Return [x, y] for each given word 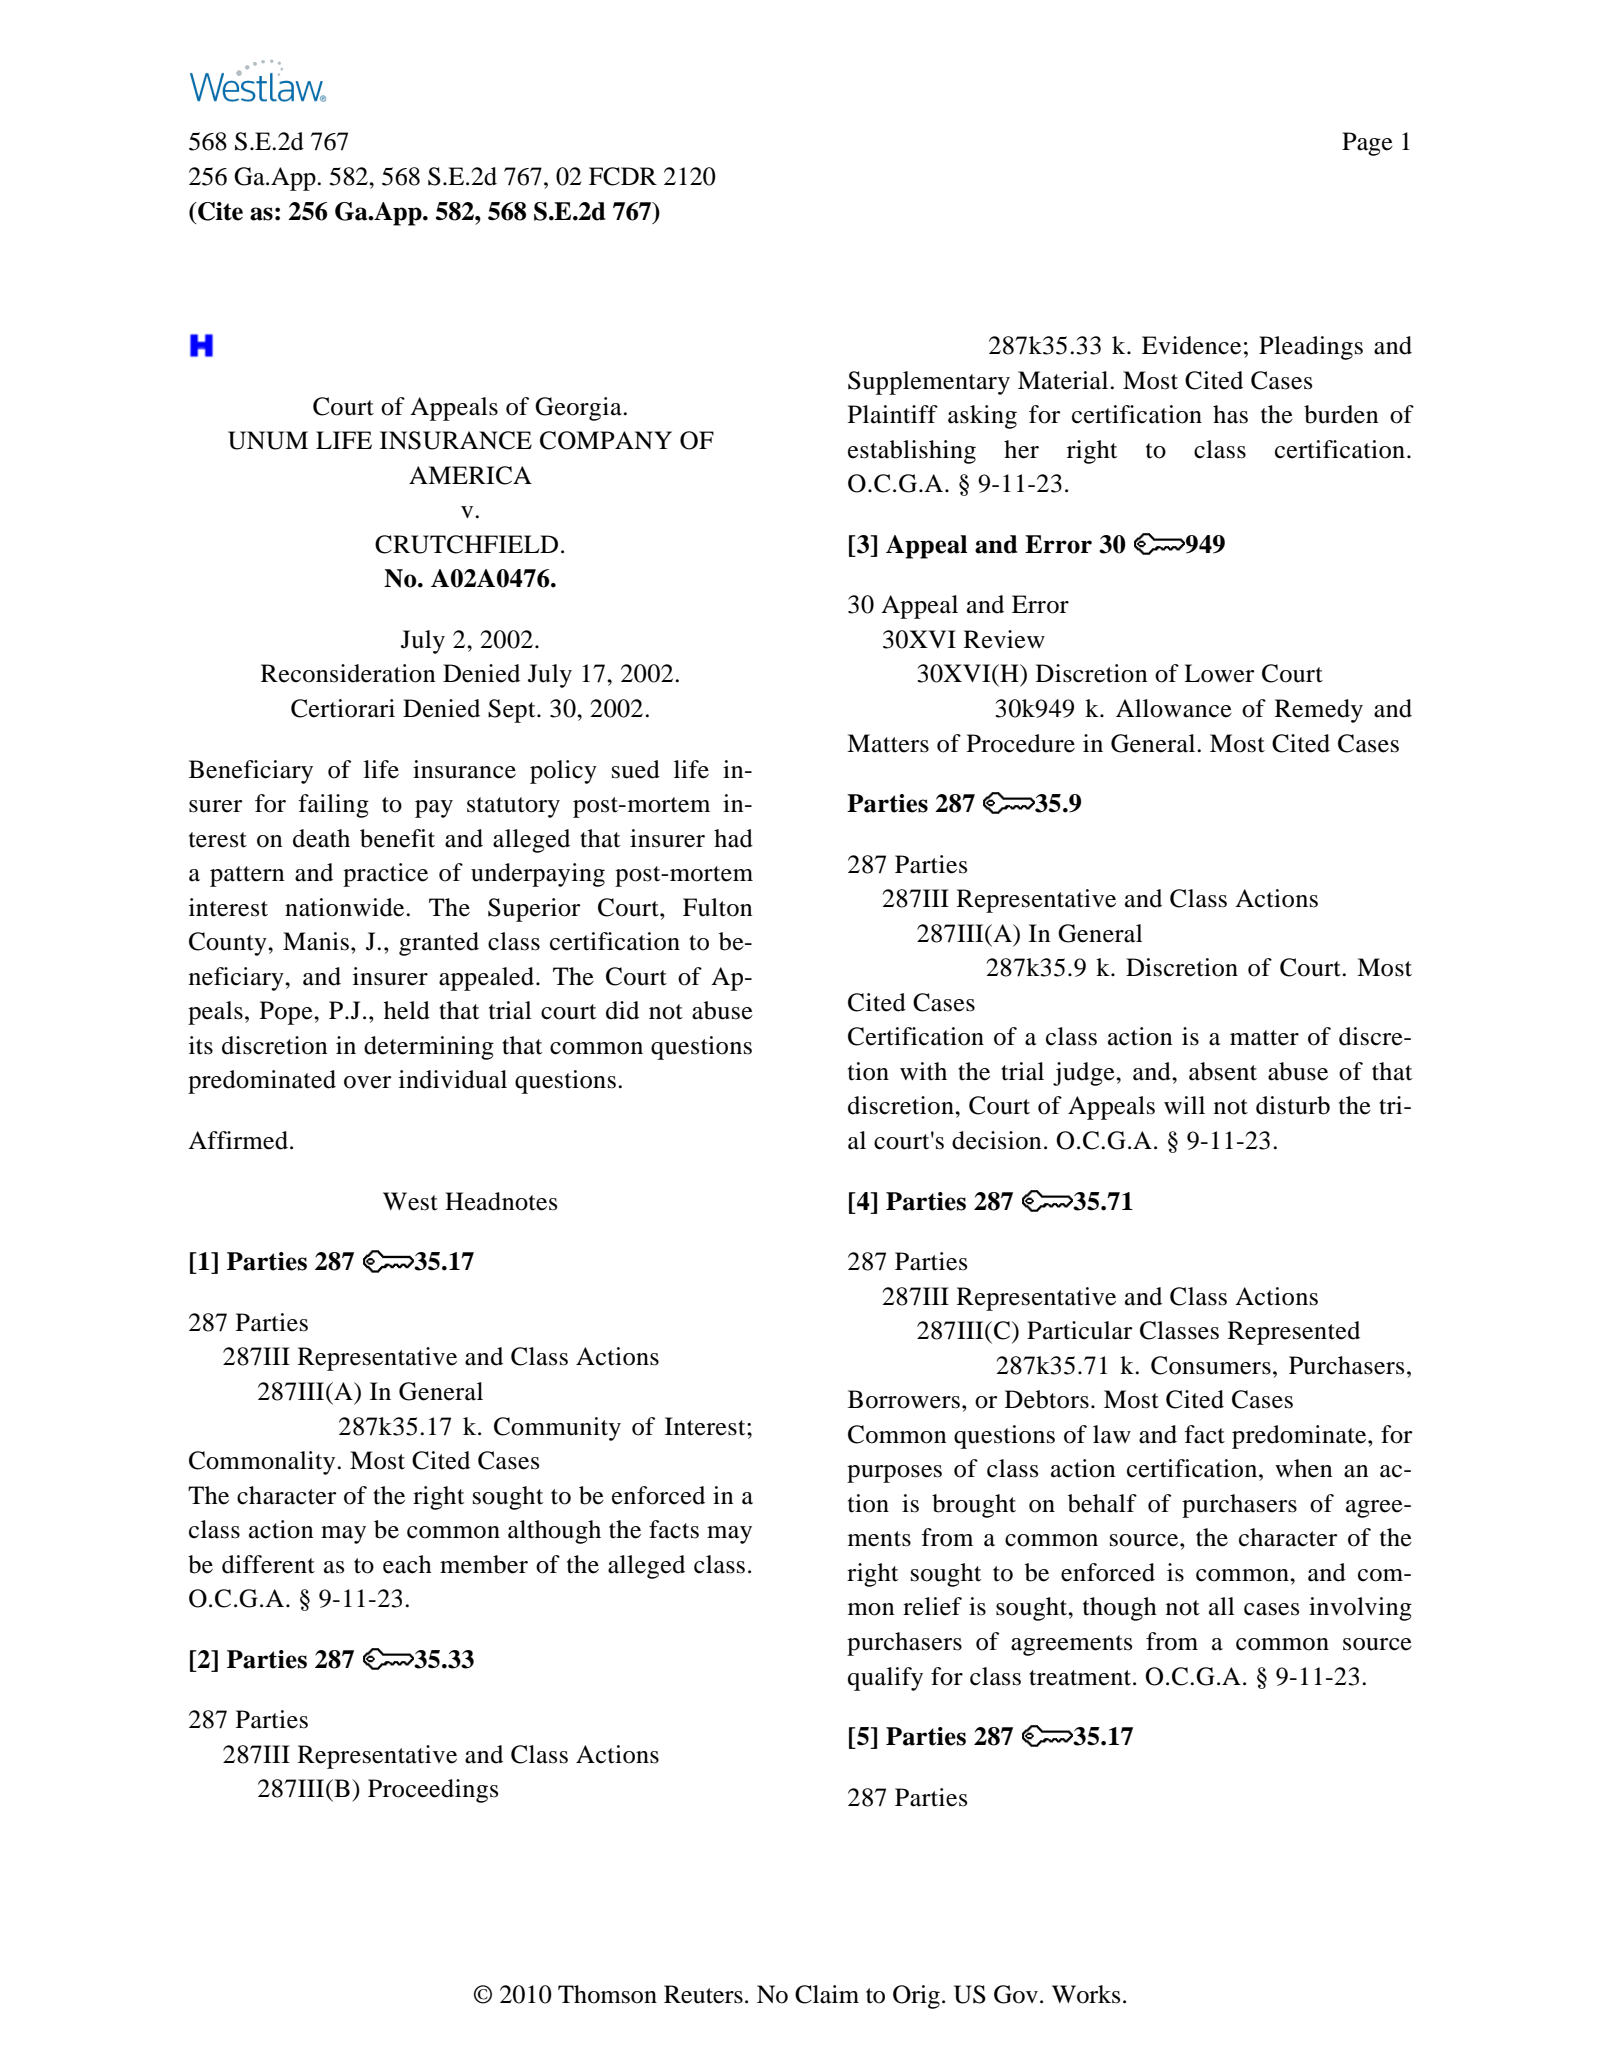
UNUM [268, 440]
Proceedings [433, 1791]
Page [1367, 144]
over [367, 1082]
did [622, 1010]
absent [1223, 1071]
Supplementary [929, 383]
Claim [827, 1994]
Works [1086, 1994]
